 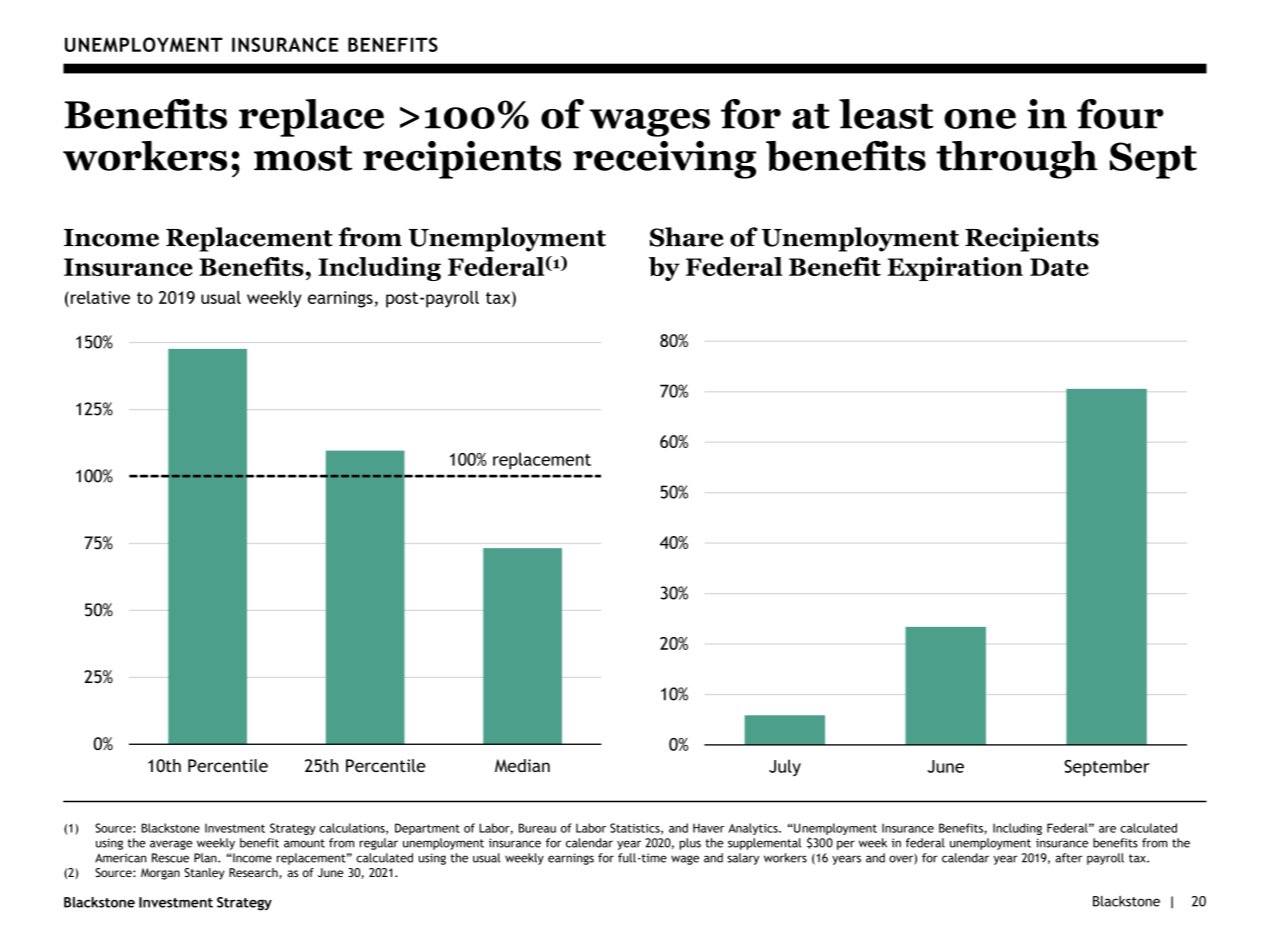 What do you see at coordinates (1017, 160) in the screenshot?
I see `through` at bounding box center [1017, 160].
